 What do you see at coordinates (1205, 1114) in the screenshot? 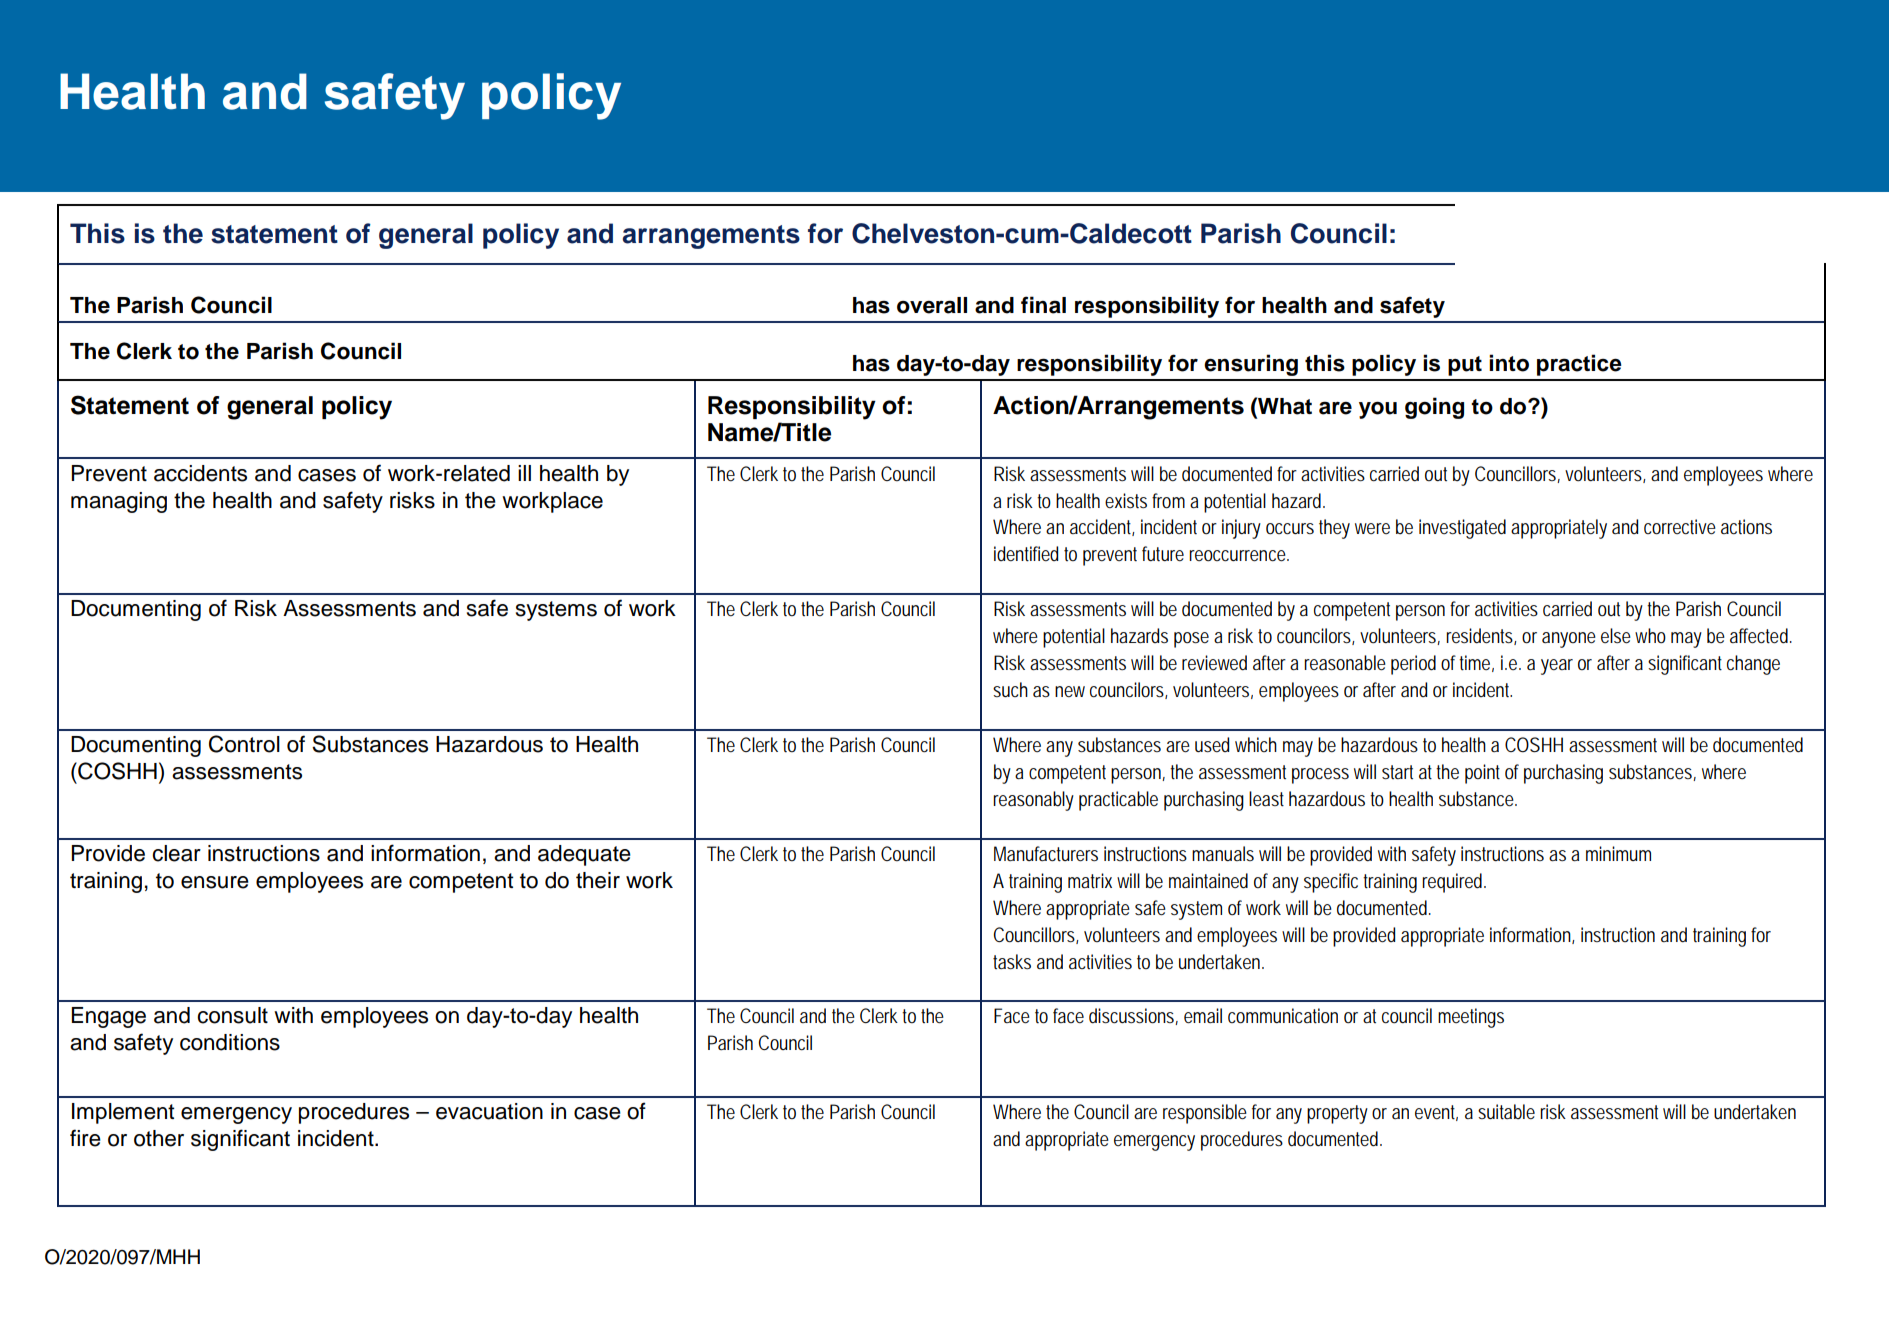
I see `responsible` at bounding box center [1205, 1114].
